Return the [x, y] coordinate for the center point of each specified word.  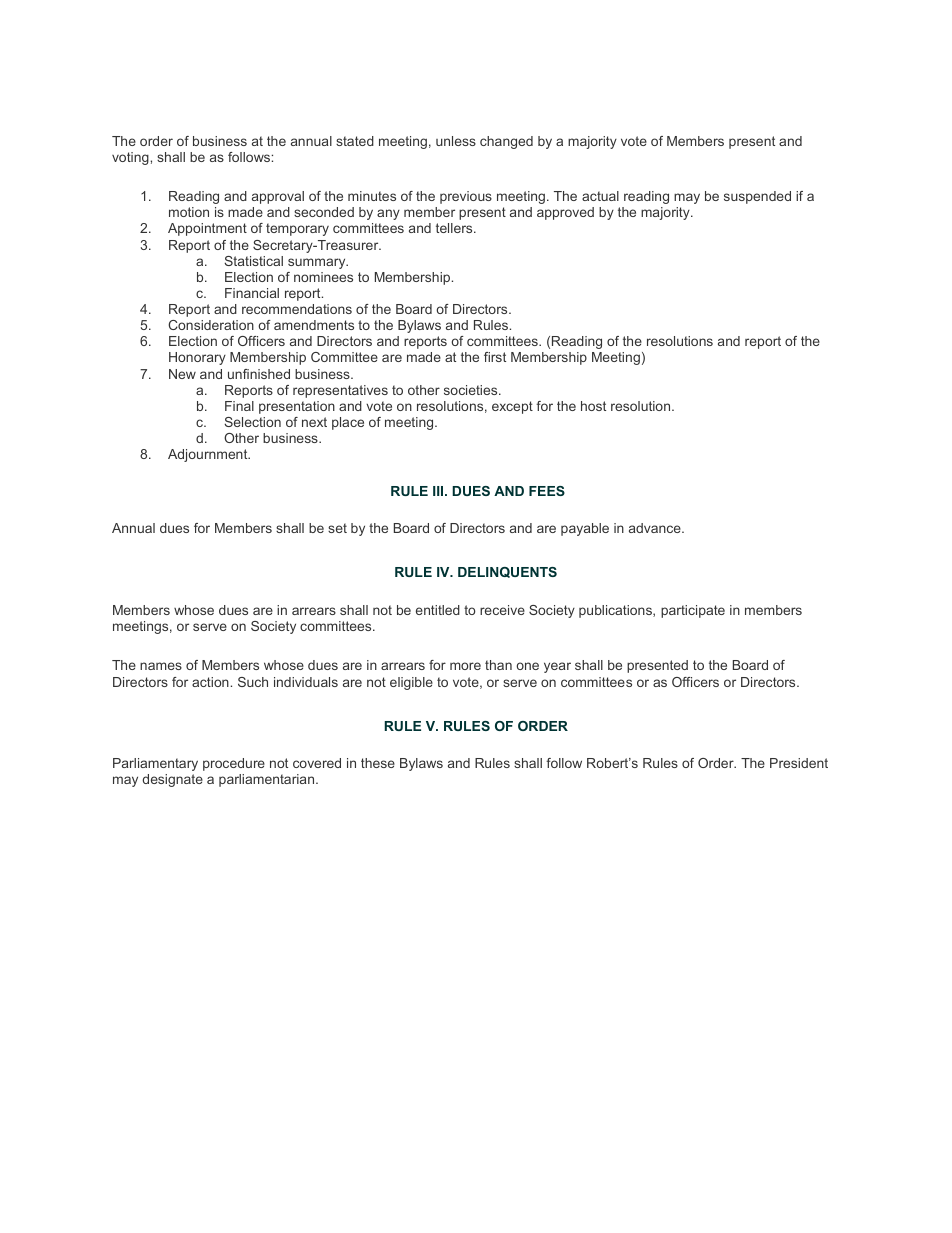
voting [131, 158]
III [439, 491]
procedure [234, 764]
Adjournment [209, 455]
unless [456, 141]
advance [656, 528]
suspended [757, 197]
